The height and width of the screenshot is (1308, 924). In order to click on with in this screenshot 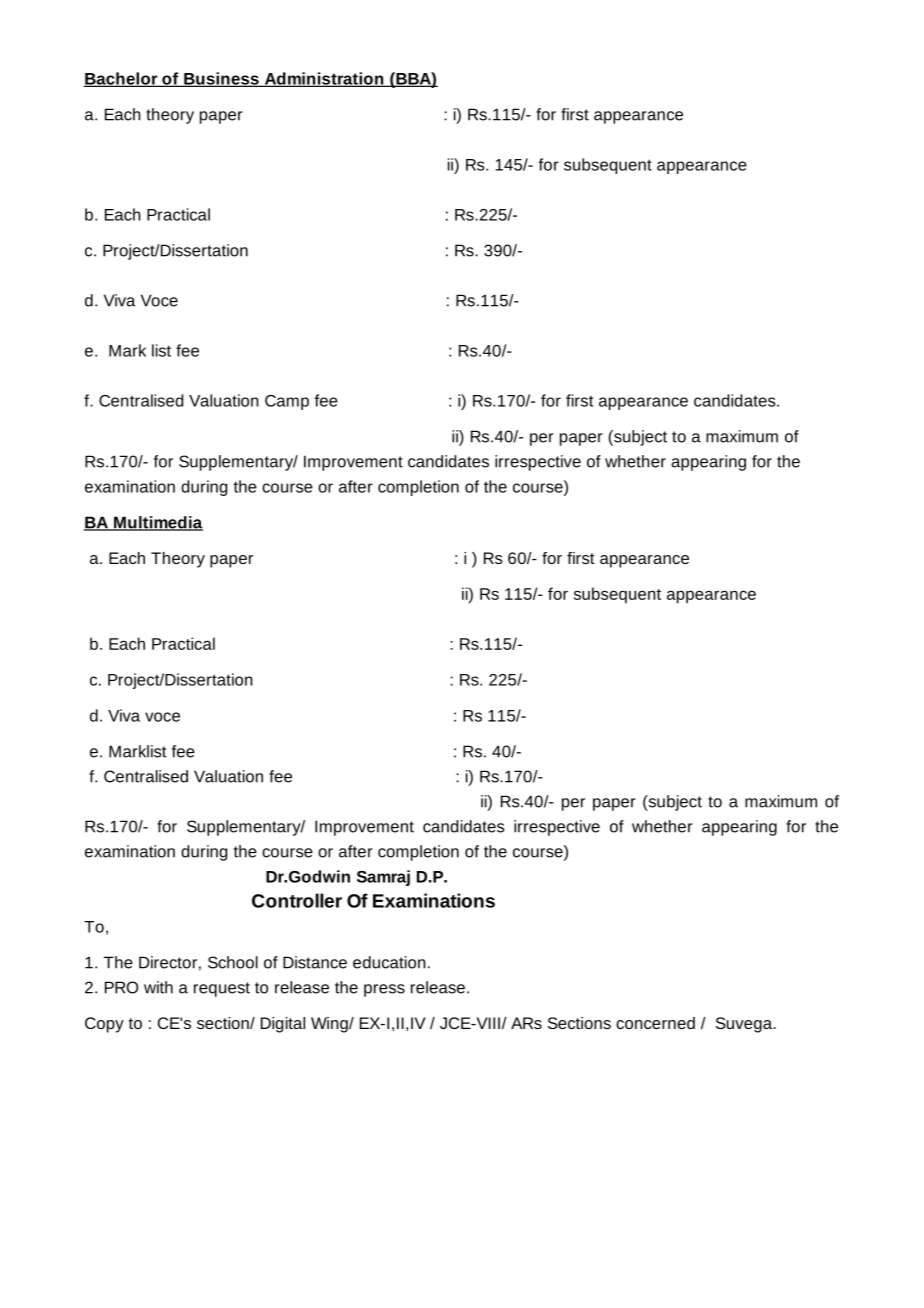, I will do `click(158, 987)`.
